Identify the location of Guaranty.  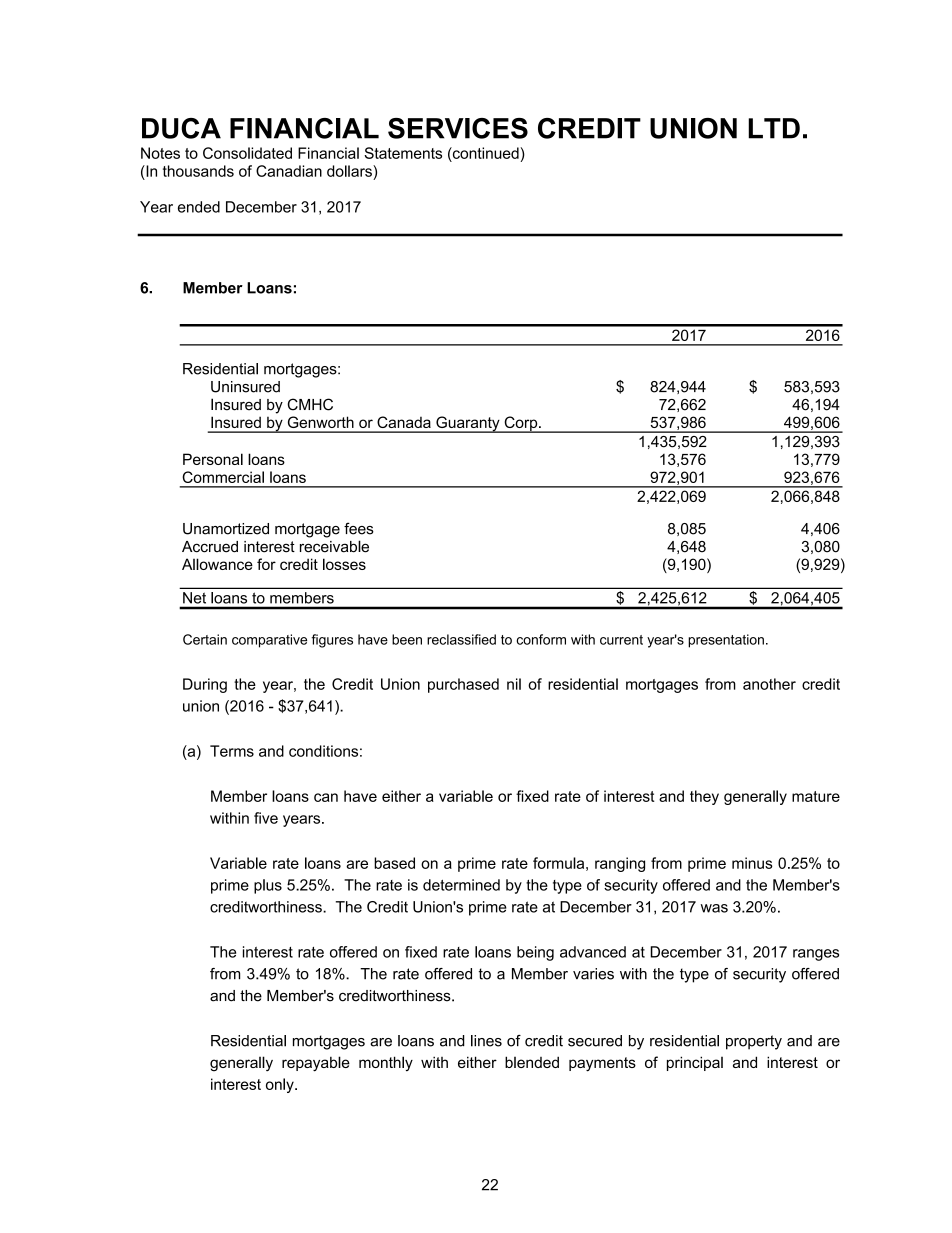
(468, 424).
